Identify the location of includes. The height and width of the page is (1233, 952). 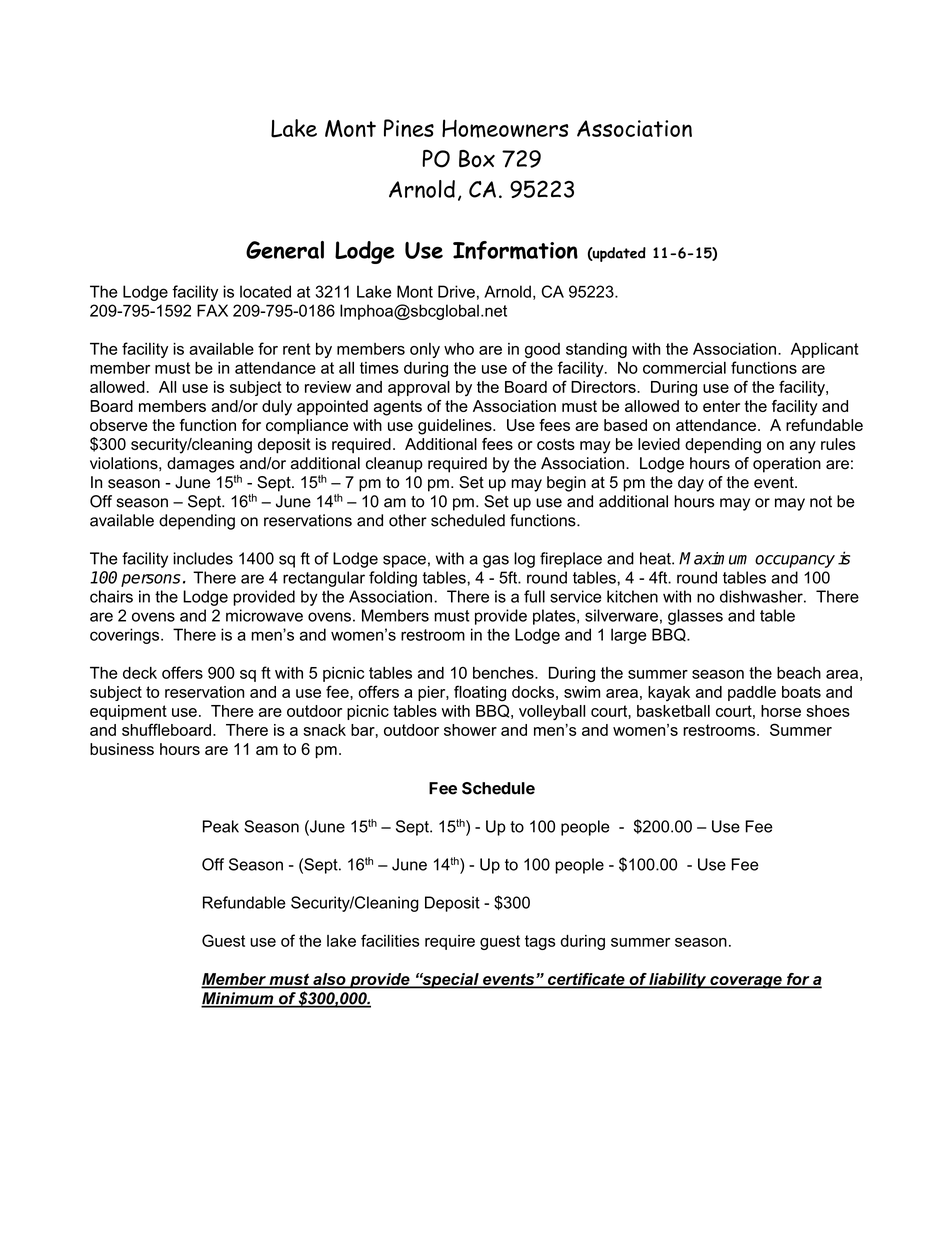
(203, 558).
